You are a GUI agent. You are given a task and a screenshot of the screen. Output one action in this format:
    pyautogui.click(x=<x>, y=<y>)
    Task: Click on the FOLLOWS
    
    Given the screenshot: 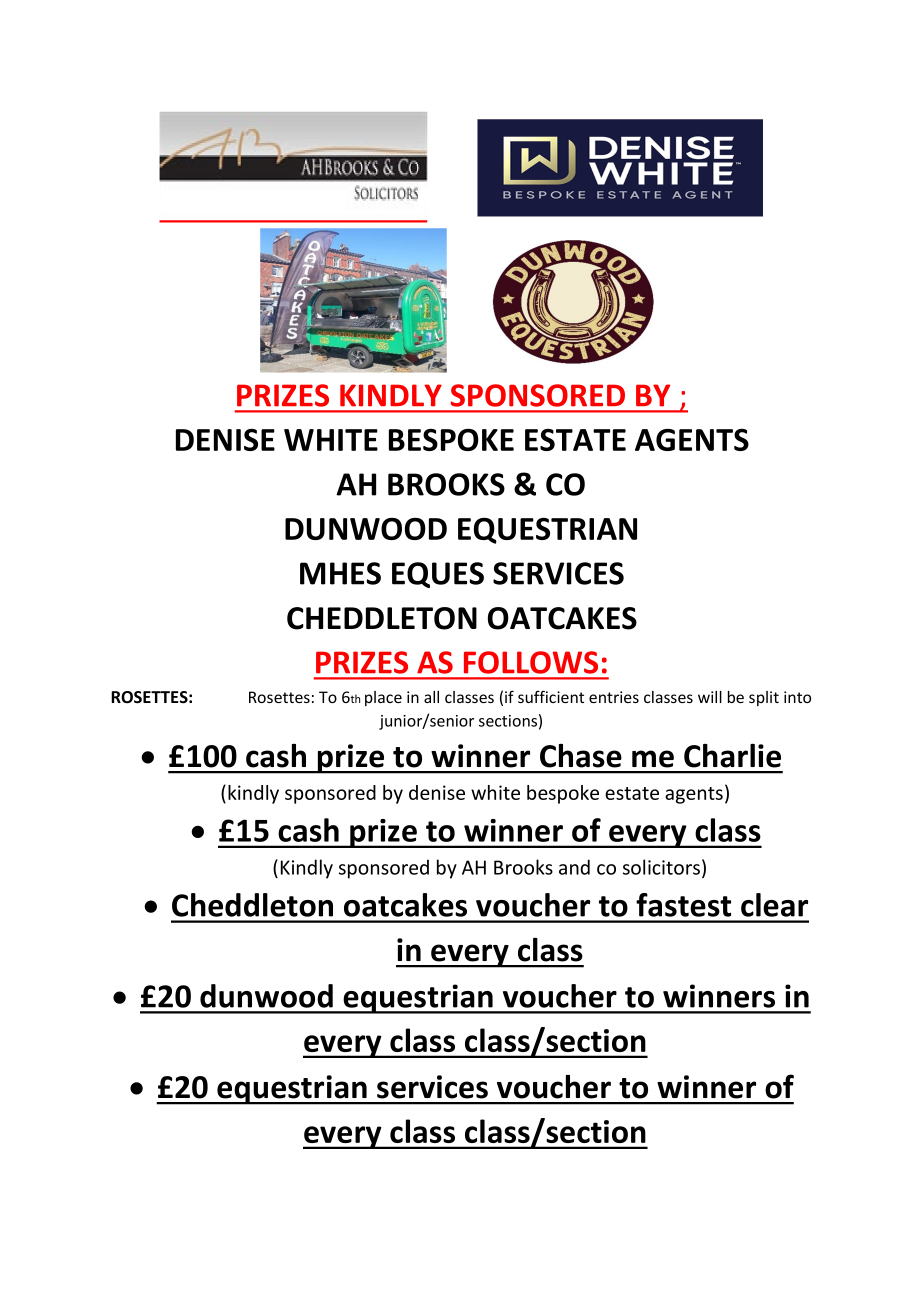 What is the action you would take?
    pyautogui.click(x=531, y=662)
